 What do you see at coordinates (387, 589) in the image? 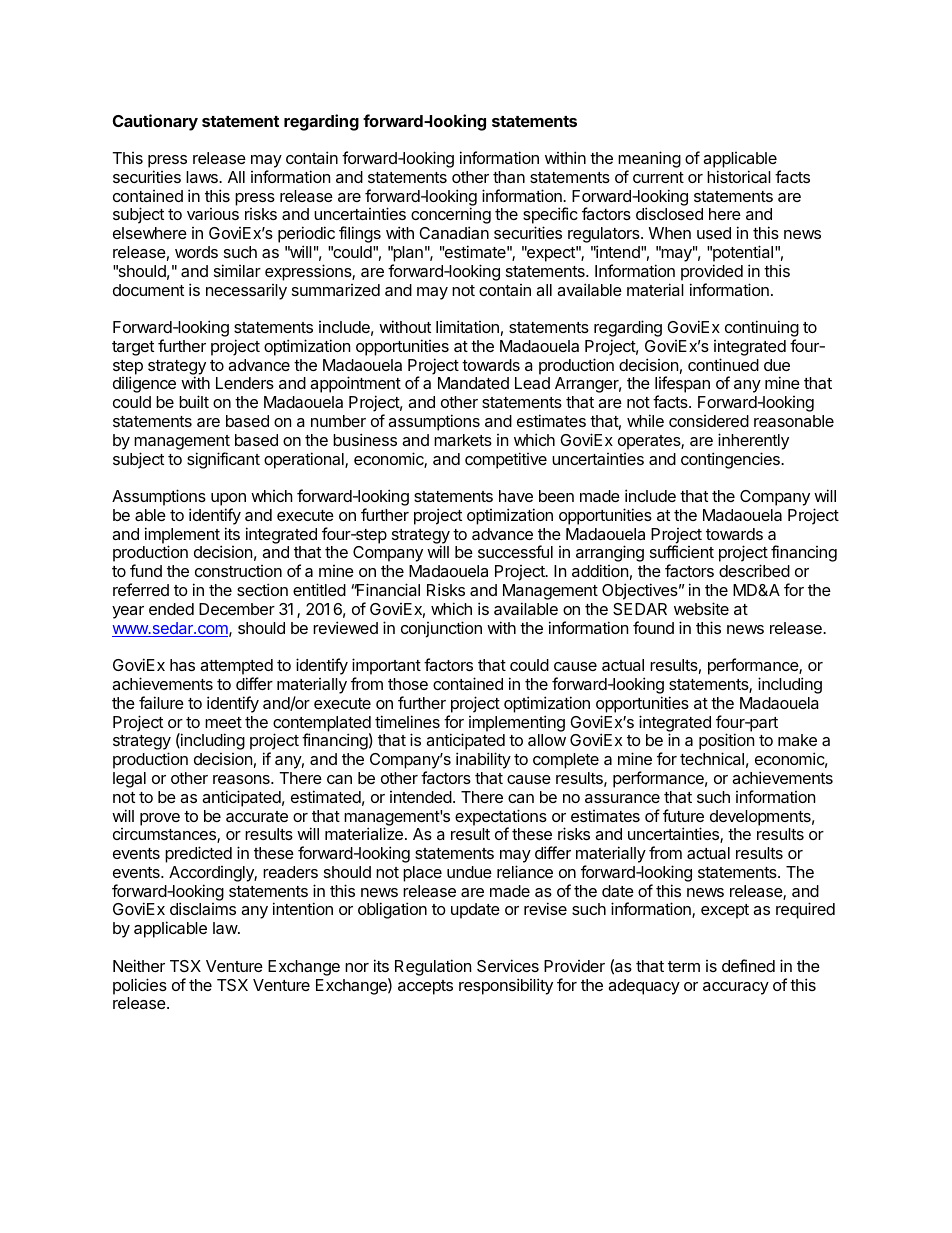
I see `Financial` at bounding box center [387, 589].
